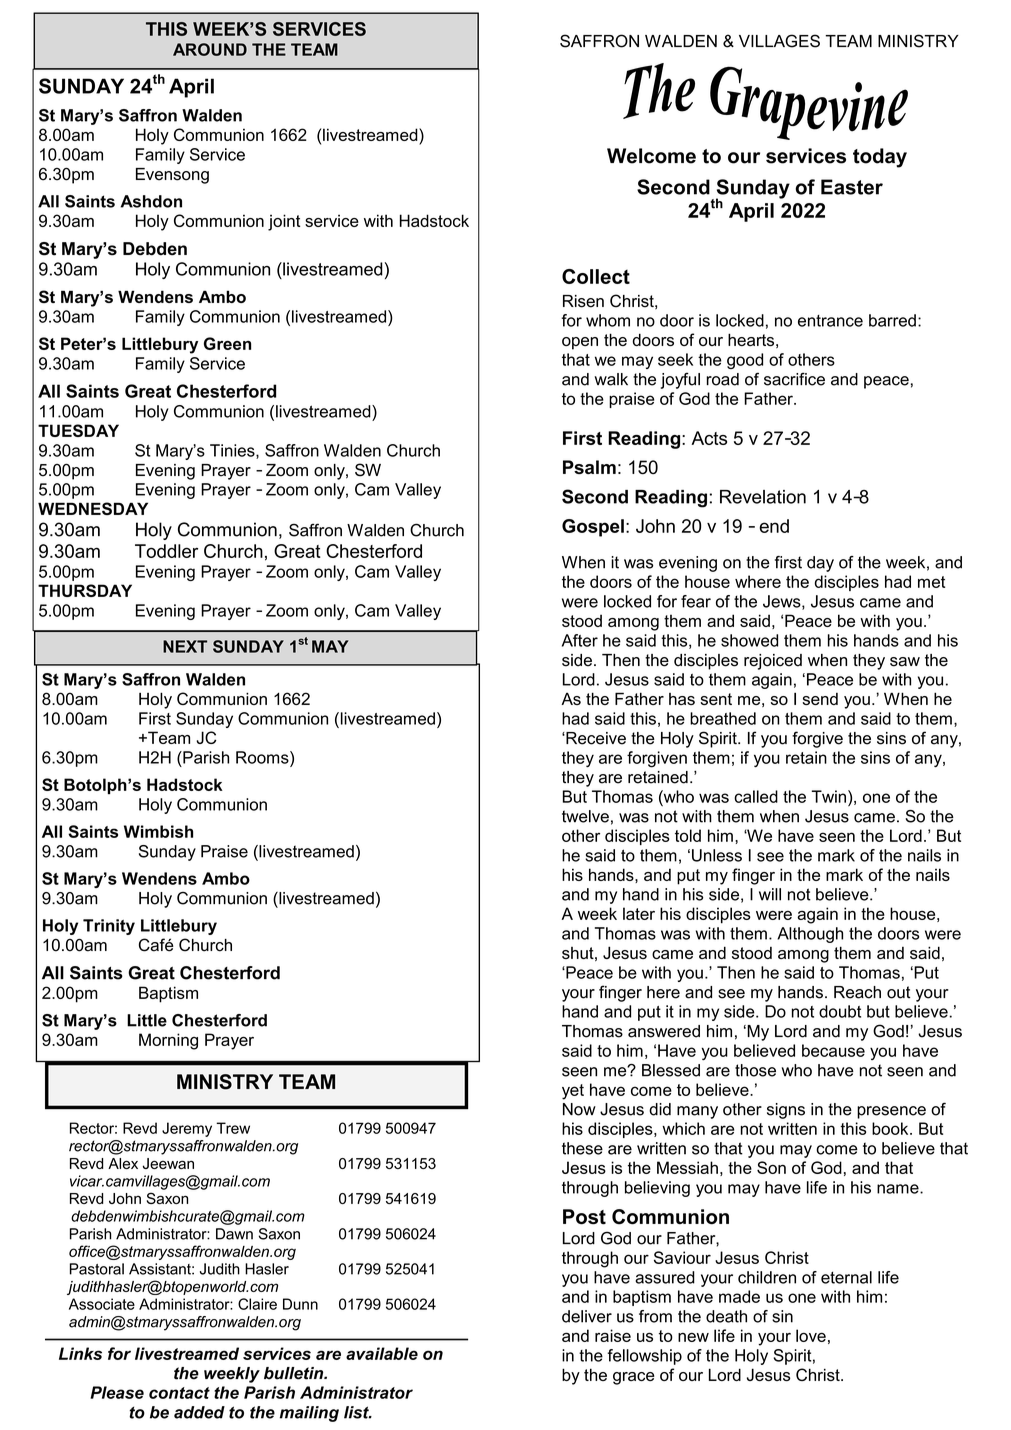  I want to click on contact, so click(179, 1393).
